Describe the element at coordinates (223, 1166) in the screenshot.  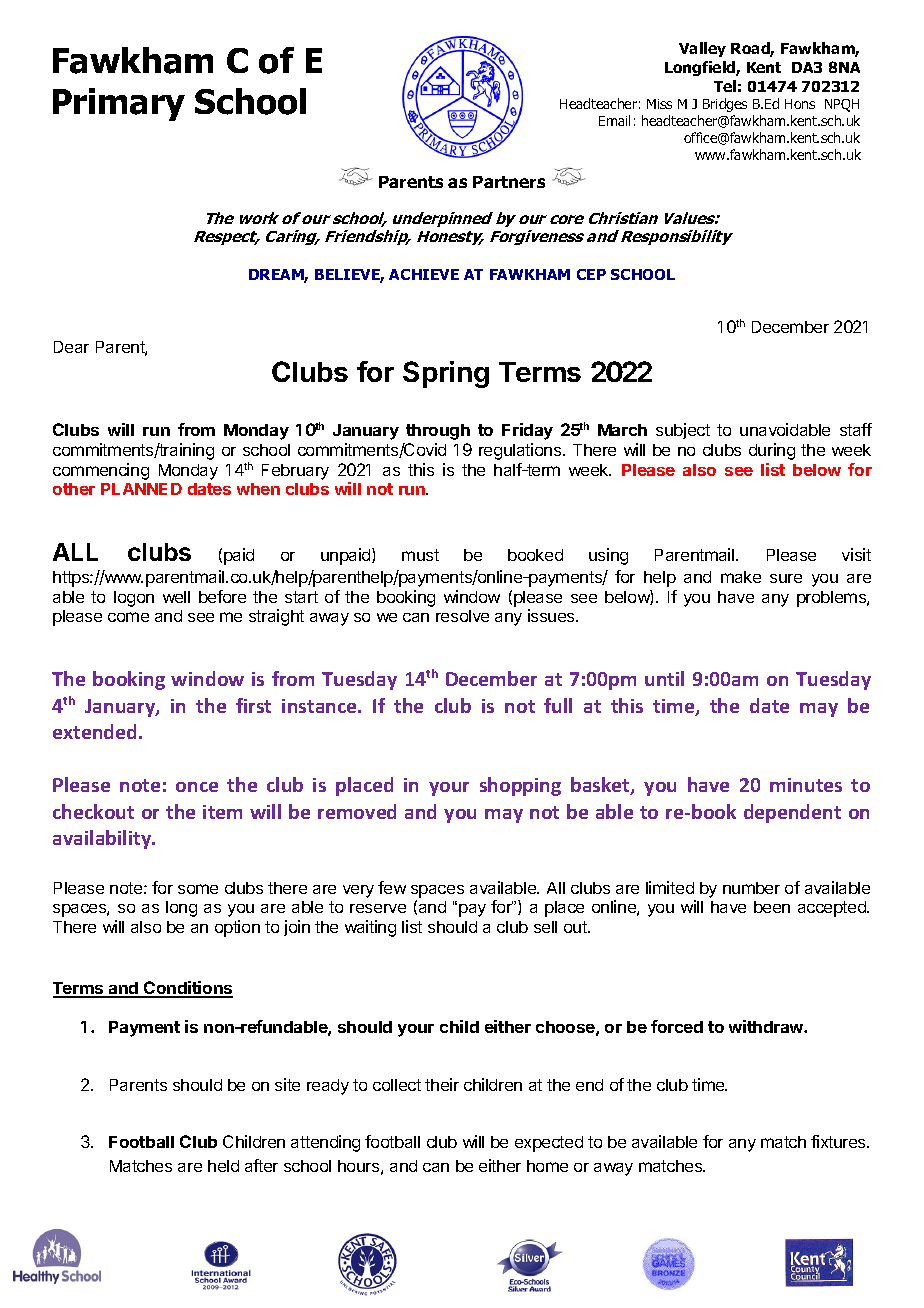
I see `held` at that location.
